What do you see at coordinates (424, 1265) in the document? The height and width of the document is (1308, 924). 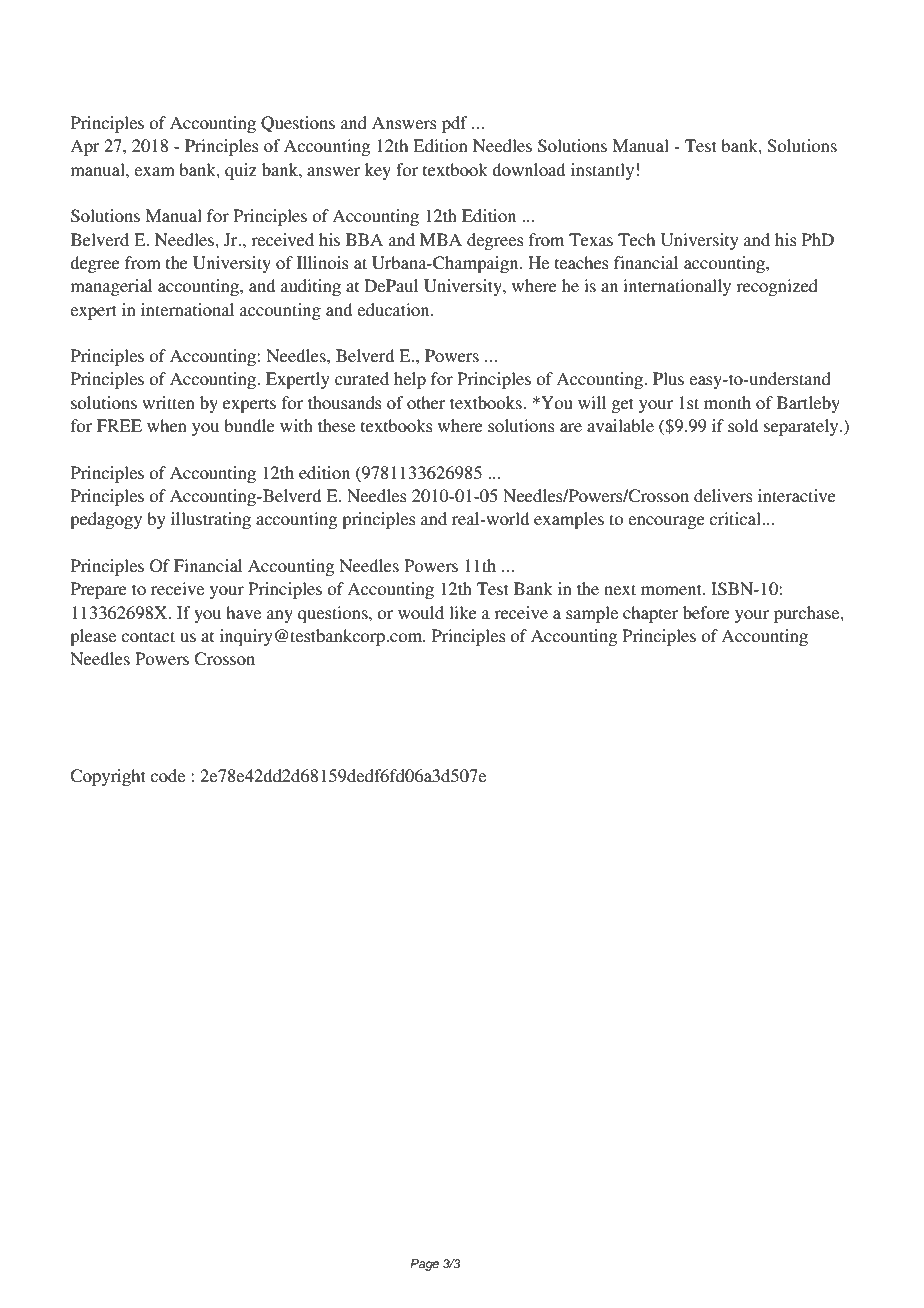 I see `Page` at bounding box center [424, 1265].
